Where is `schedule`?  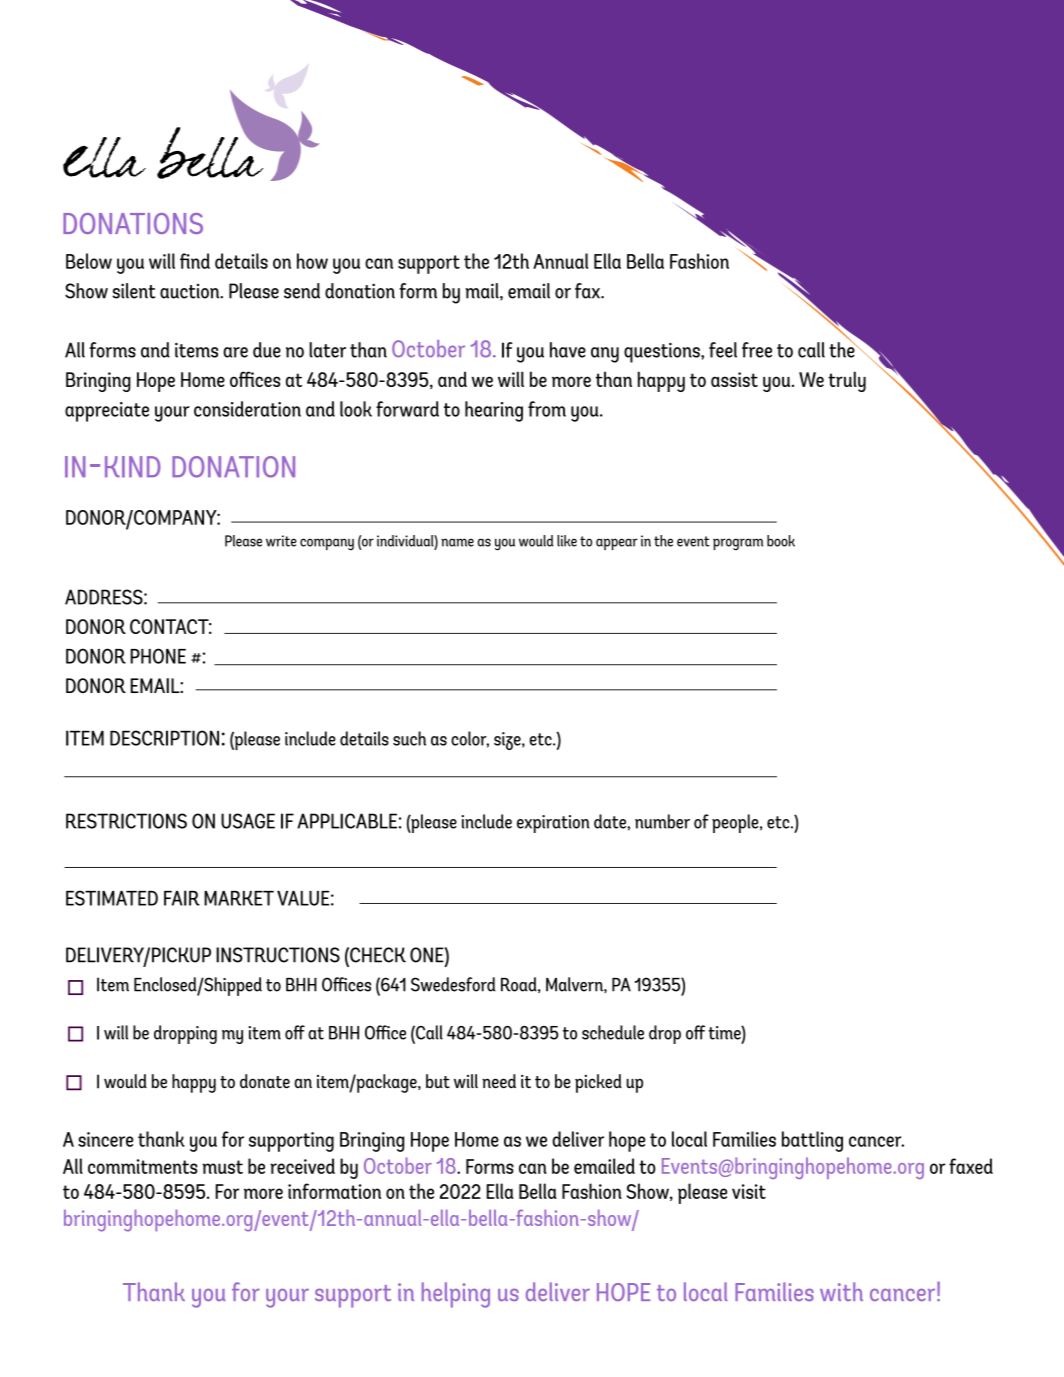 schedule is located at coordinates (613, 1032).
